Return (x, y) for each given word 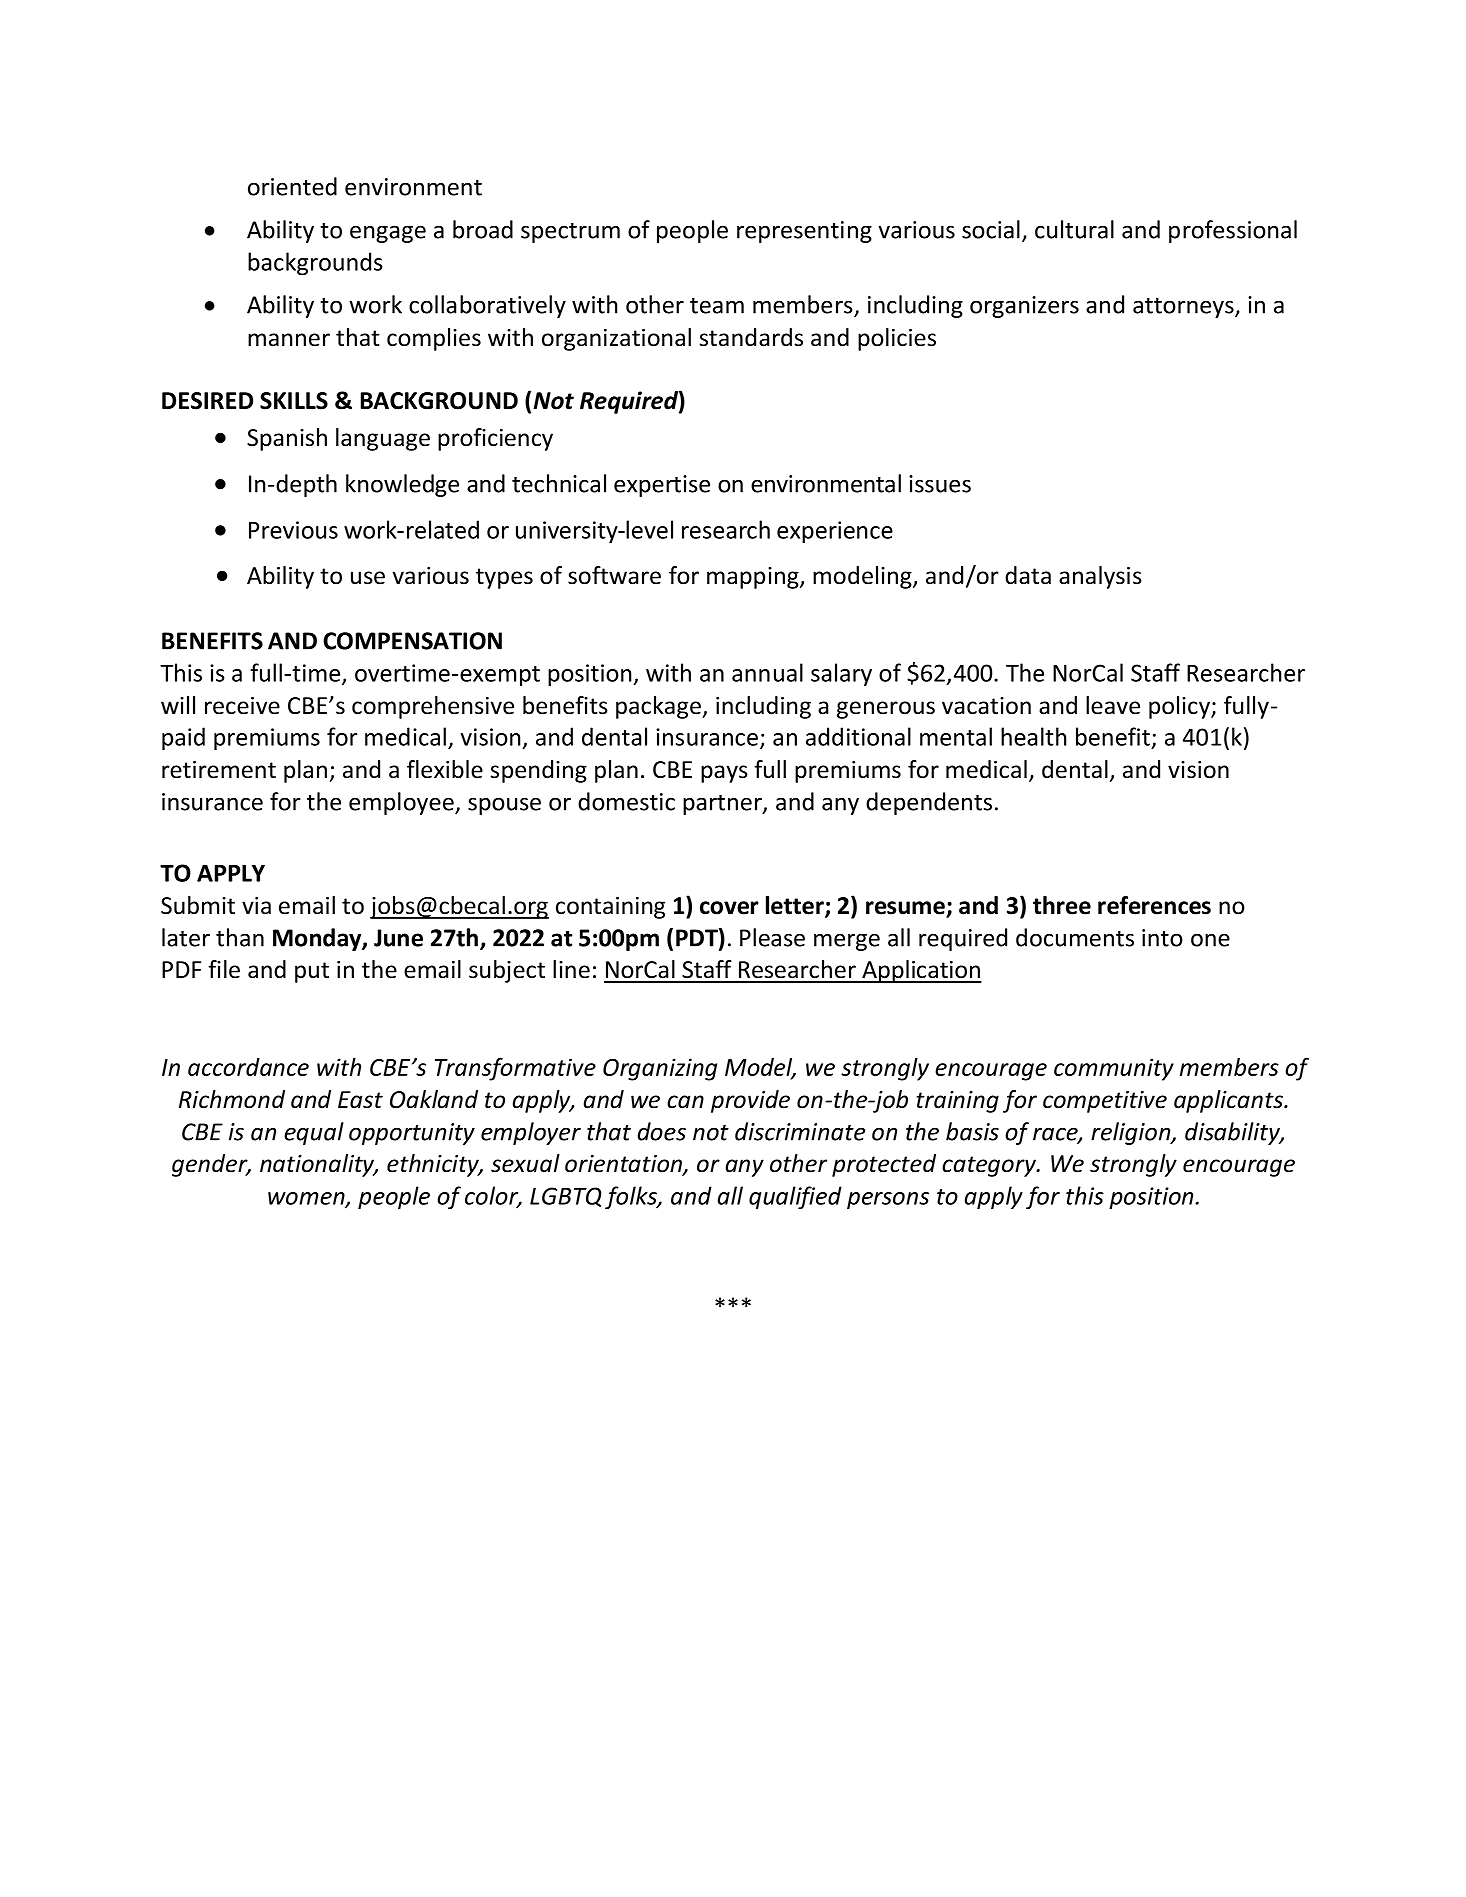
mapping (754, 578)
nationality (318, 1165)
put (312, 972)
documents (1075, 937)
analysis (1100, 577)
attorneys (1184, 308)
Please (772, 937)
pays (724, 774)
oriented (292, 186)
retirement (219, 770)
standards (751, 337)
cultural (1074, 229)
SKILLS (294, 401)
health (1034, 736)
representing (804, 232)
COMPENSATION (412, 641)
